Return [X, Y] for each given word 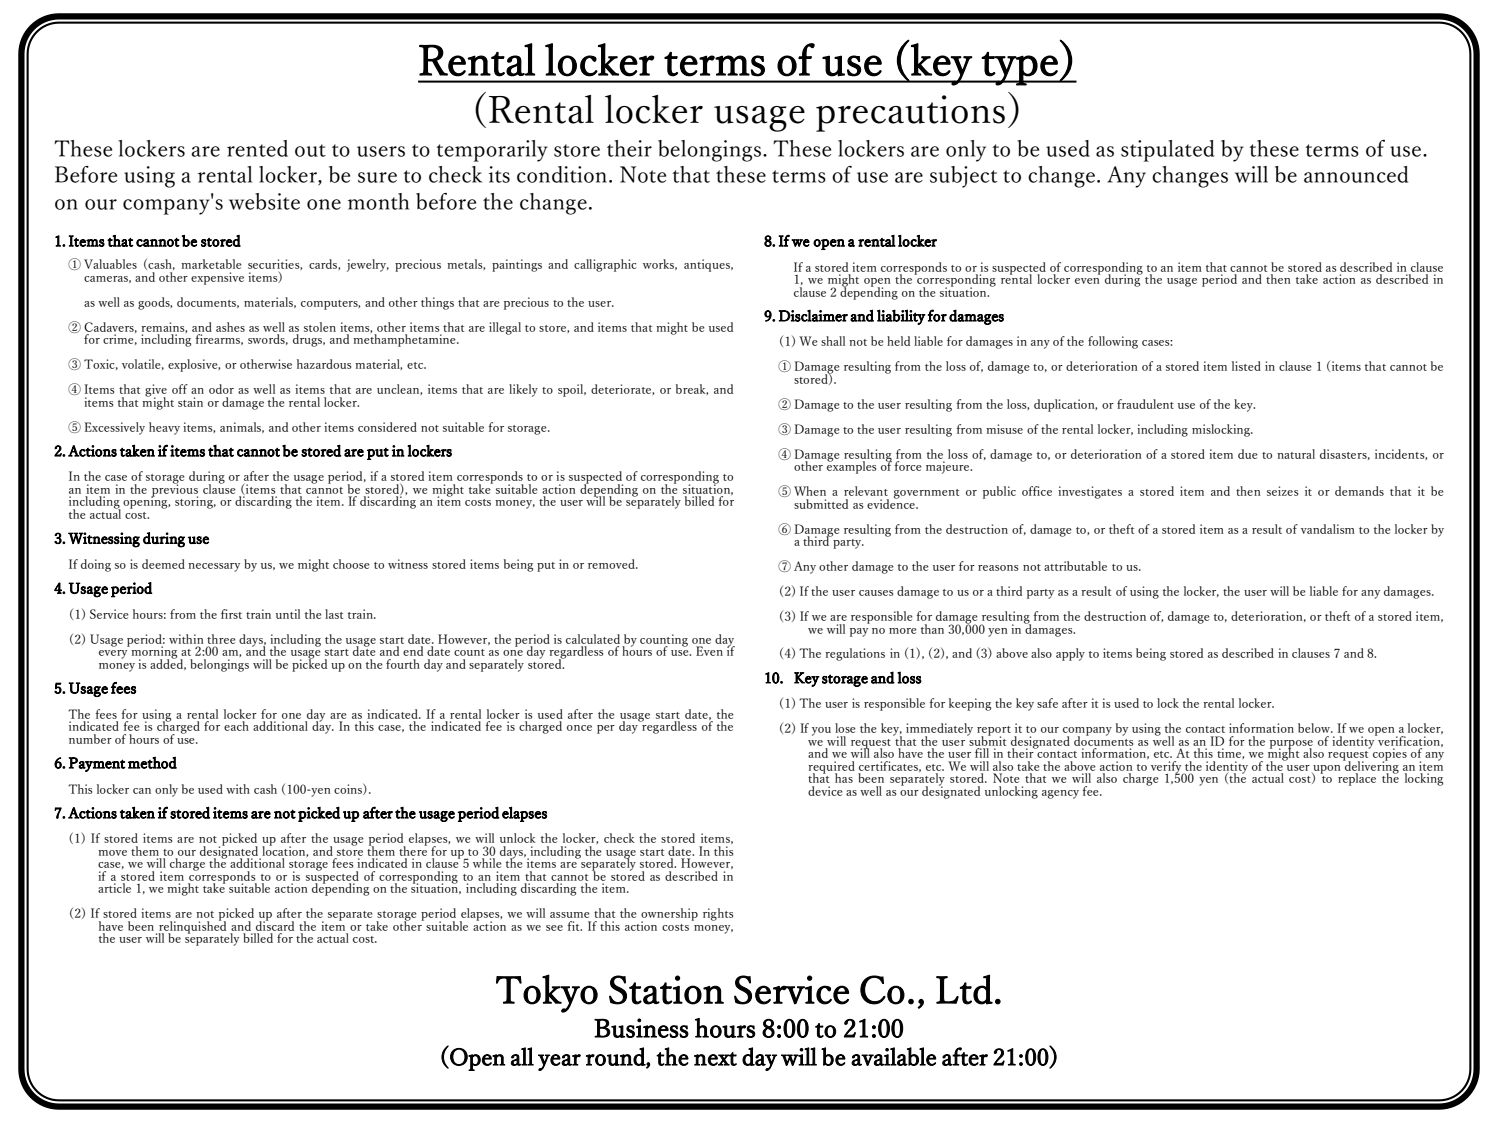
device [825, 791]
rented [257, 148]
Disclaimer [813, 315]
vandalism [1328, 529]
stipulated [1167, 151]
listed [1246, 366]
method [152, 762]
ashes [230, 327]
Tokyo [547, 993]
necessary [214, 567]
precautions [910, 113]
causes [876, 593]
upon [1326, 770]
